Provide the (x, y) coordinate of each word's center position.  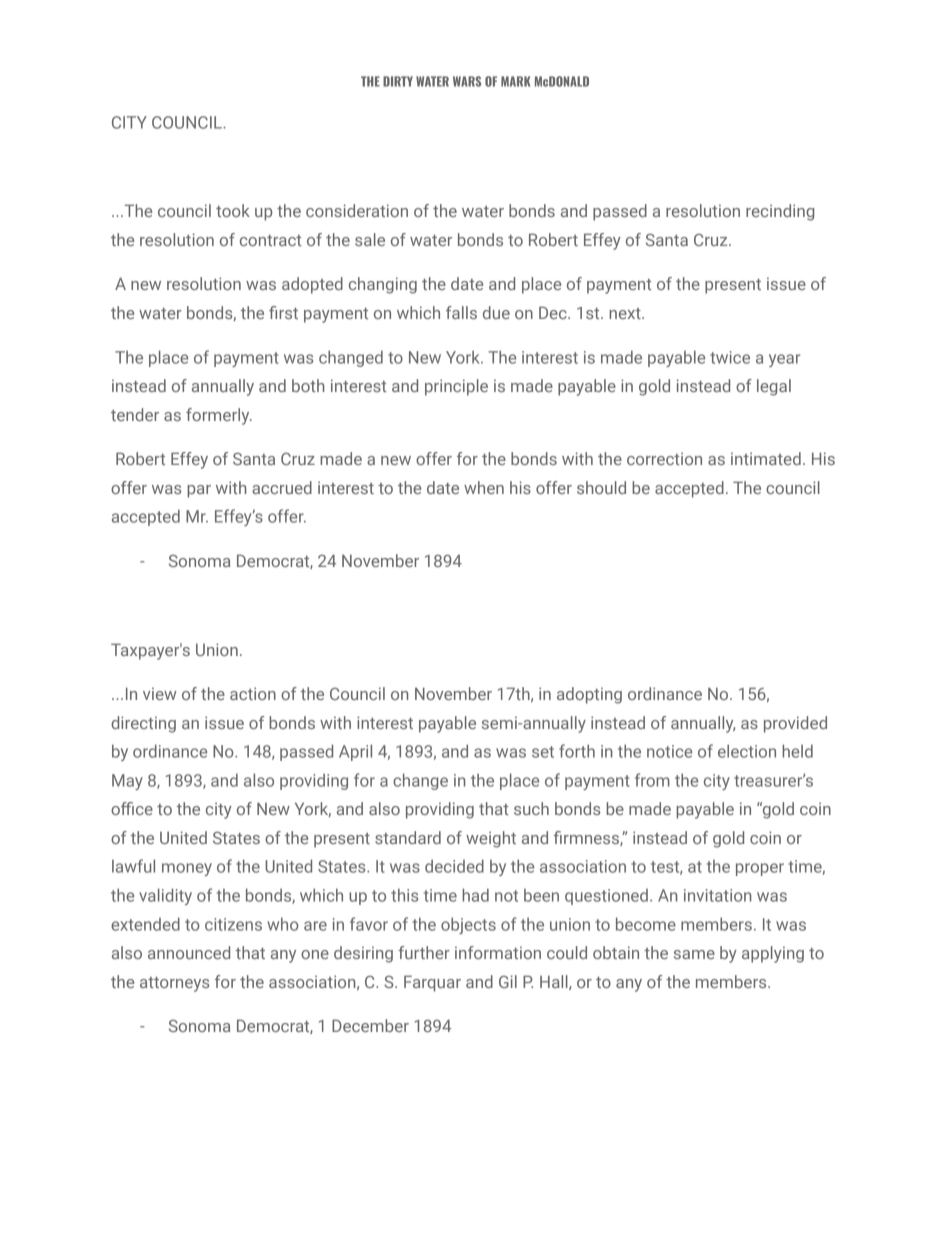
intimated (766, 458)
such (531, 808)
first (283, 312)
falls (461, 312)
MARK (515, 81)
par (199, 491)
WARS (467, 81)
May (127, 782)
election (747, 751)
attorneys (174, 984)
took (233, 210)
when (484, 487)
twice (730, 357)
